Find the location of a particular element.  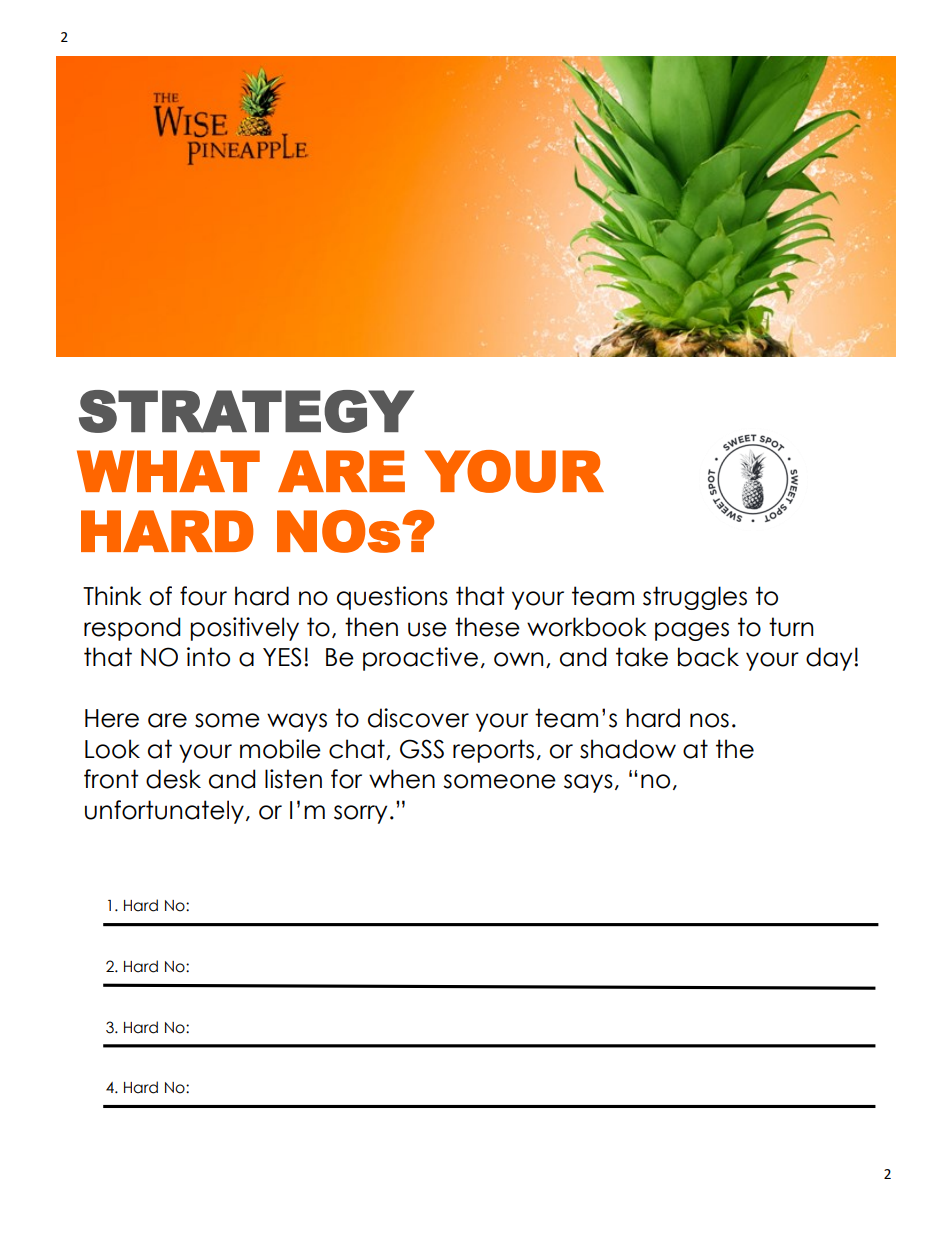

WHAT is located at coordinates (168, 471).
